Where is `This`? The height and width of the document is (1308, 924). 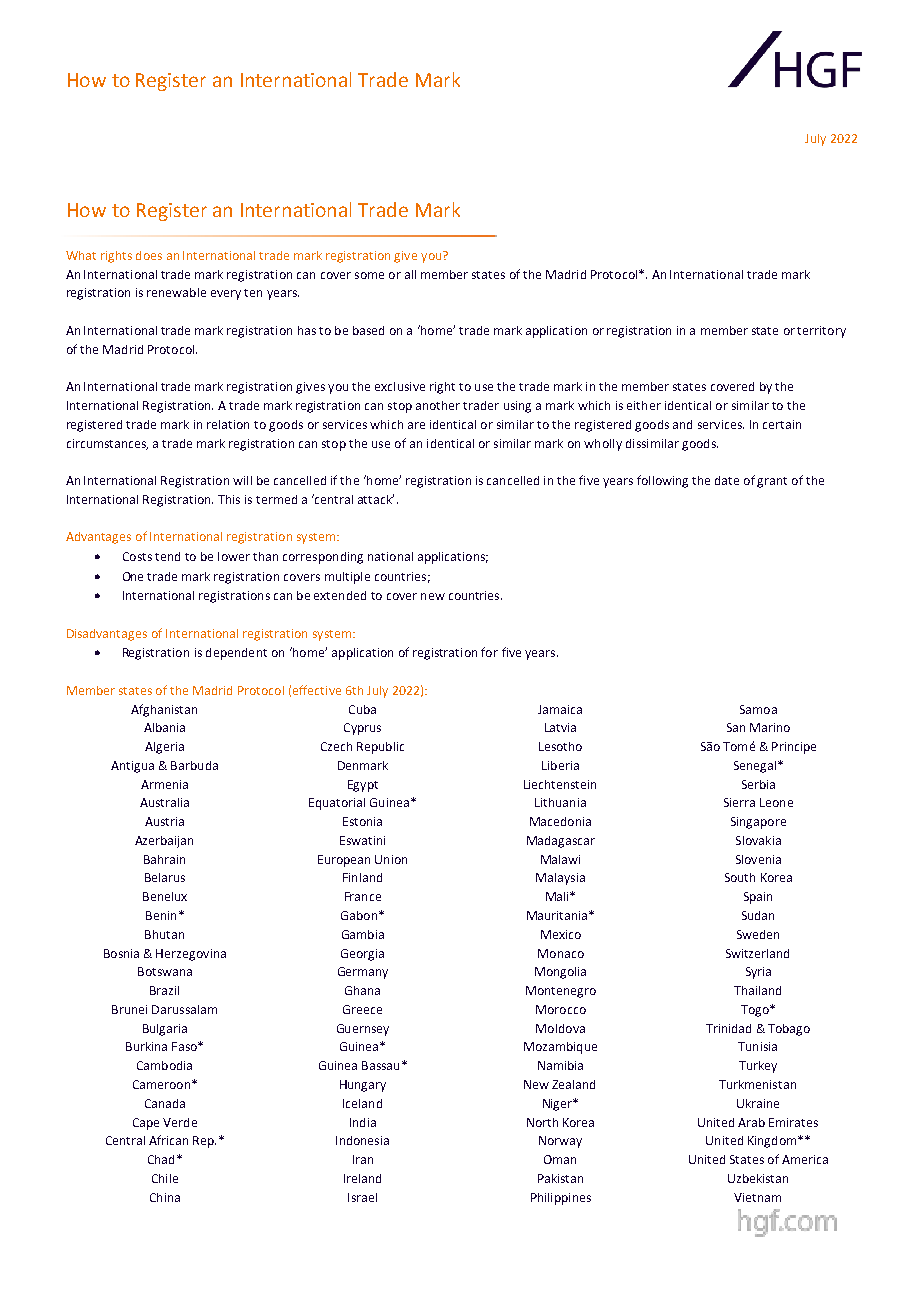 This is located at coordinates (229, 499).
